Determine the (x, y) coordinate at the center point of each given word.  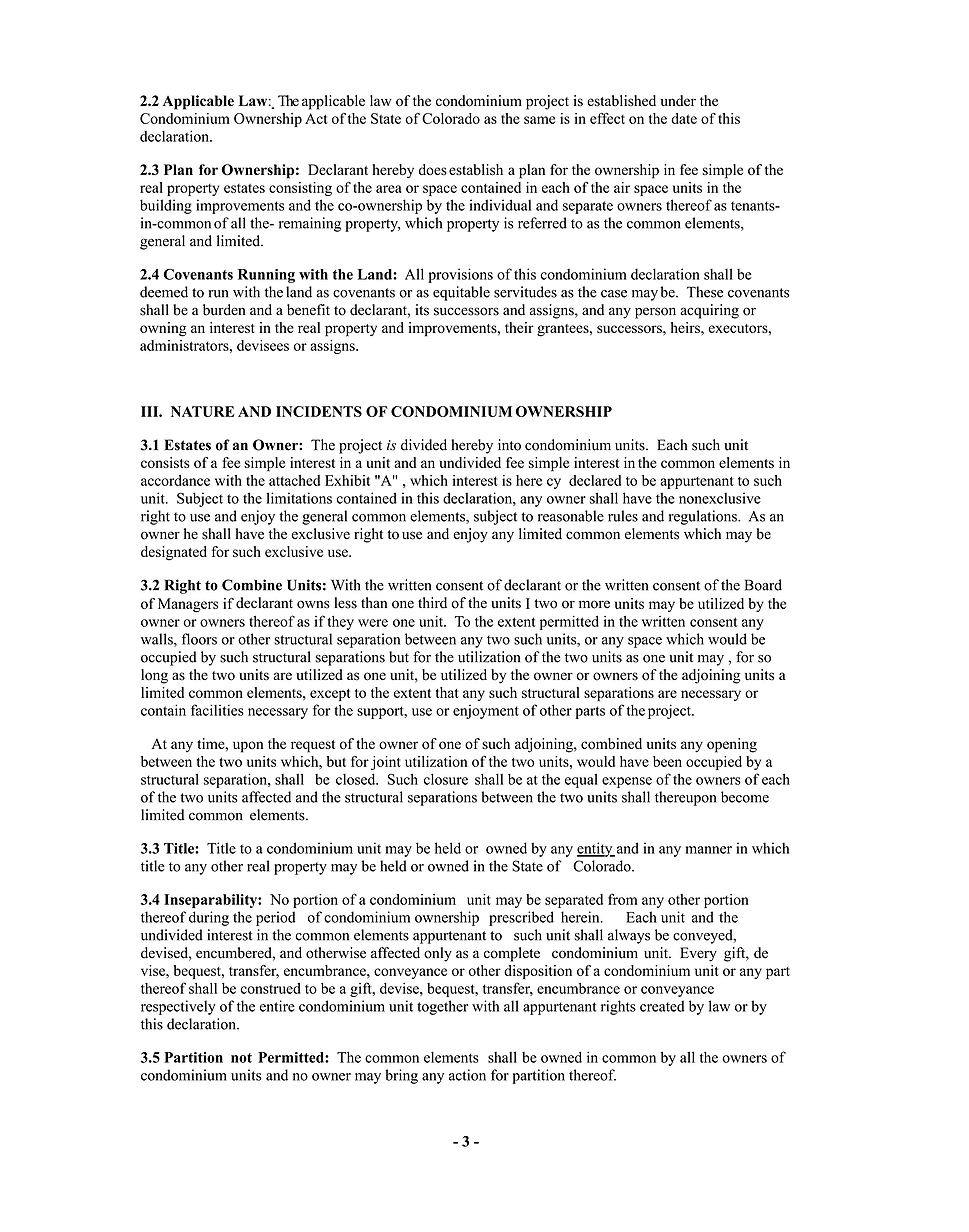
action (467, 1075)
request (313, 746)
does (433, 169)
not (241, 1058)
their (519, 327)
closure (446, 779)
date (684, 118)
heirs (686, 327)
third (432, 603)
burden (224, 310)
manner (709, 850)
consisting (300, 189)
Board (763, 585)
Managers (188, 605)
